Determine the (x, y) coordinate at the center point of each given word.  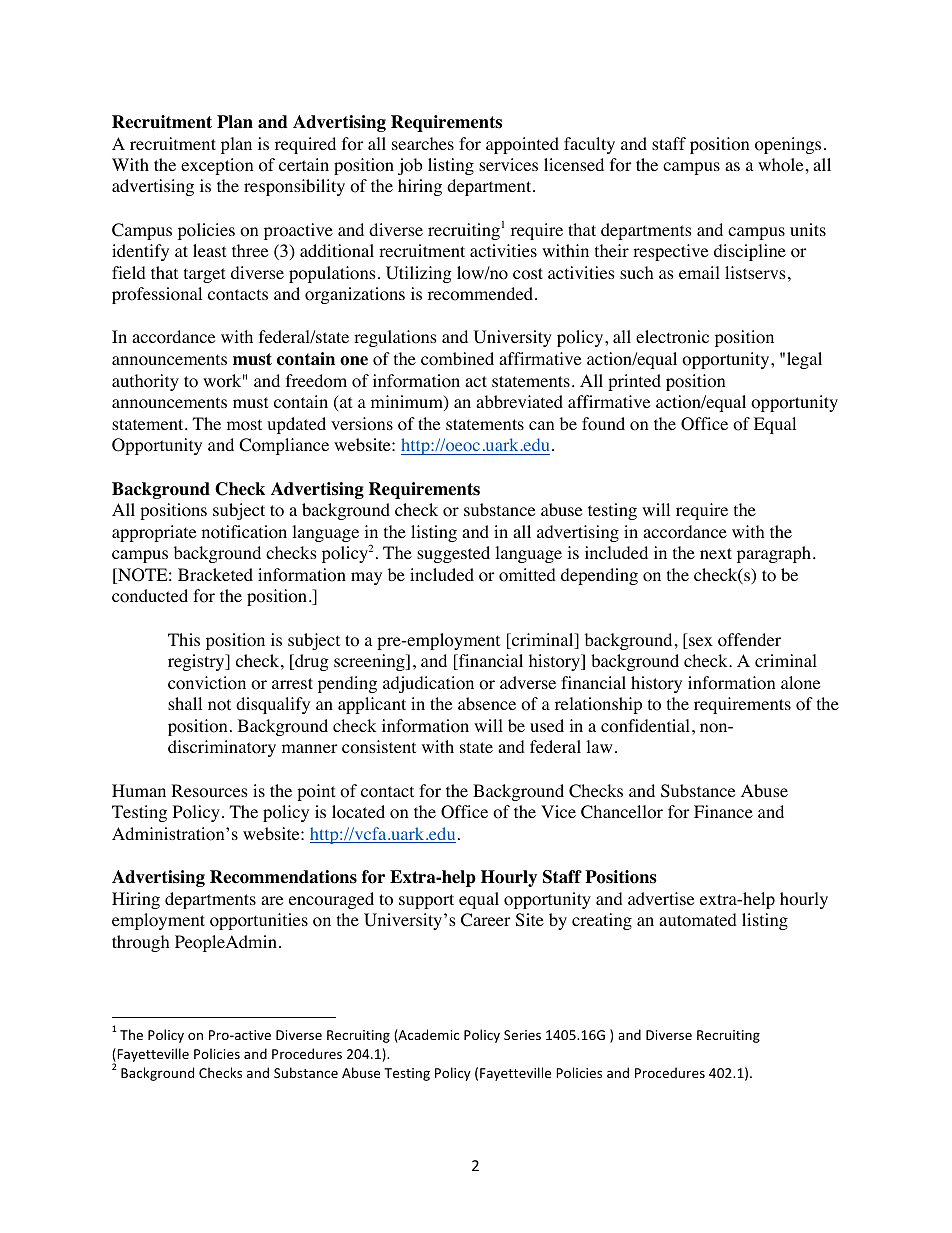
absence (487, 703)
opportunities (259, 921)
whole (780, 165)
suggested (453, 554)
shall (185, 703)
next (716, 553)
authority (145, 382)
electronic (672, 337)
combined (457, 359)
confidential (645, 726)
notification (244, 532)
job (410, 166)
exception (217, 166)
